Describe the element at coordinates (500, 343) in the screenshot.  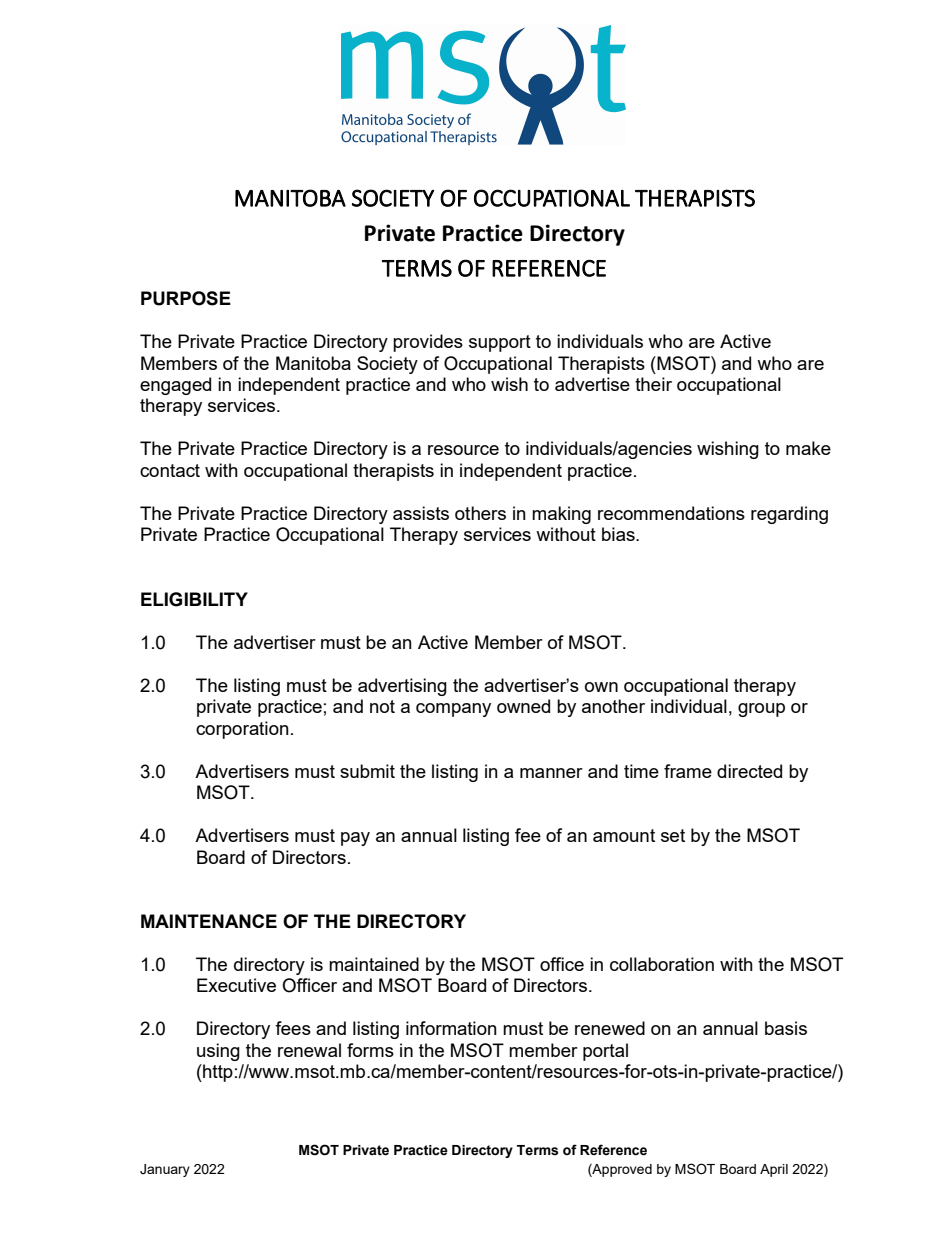
I see `support` at that location.
